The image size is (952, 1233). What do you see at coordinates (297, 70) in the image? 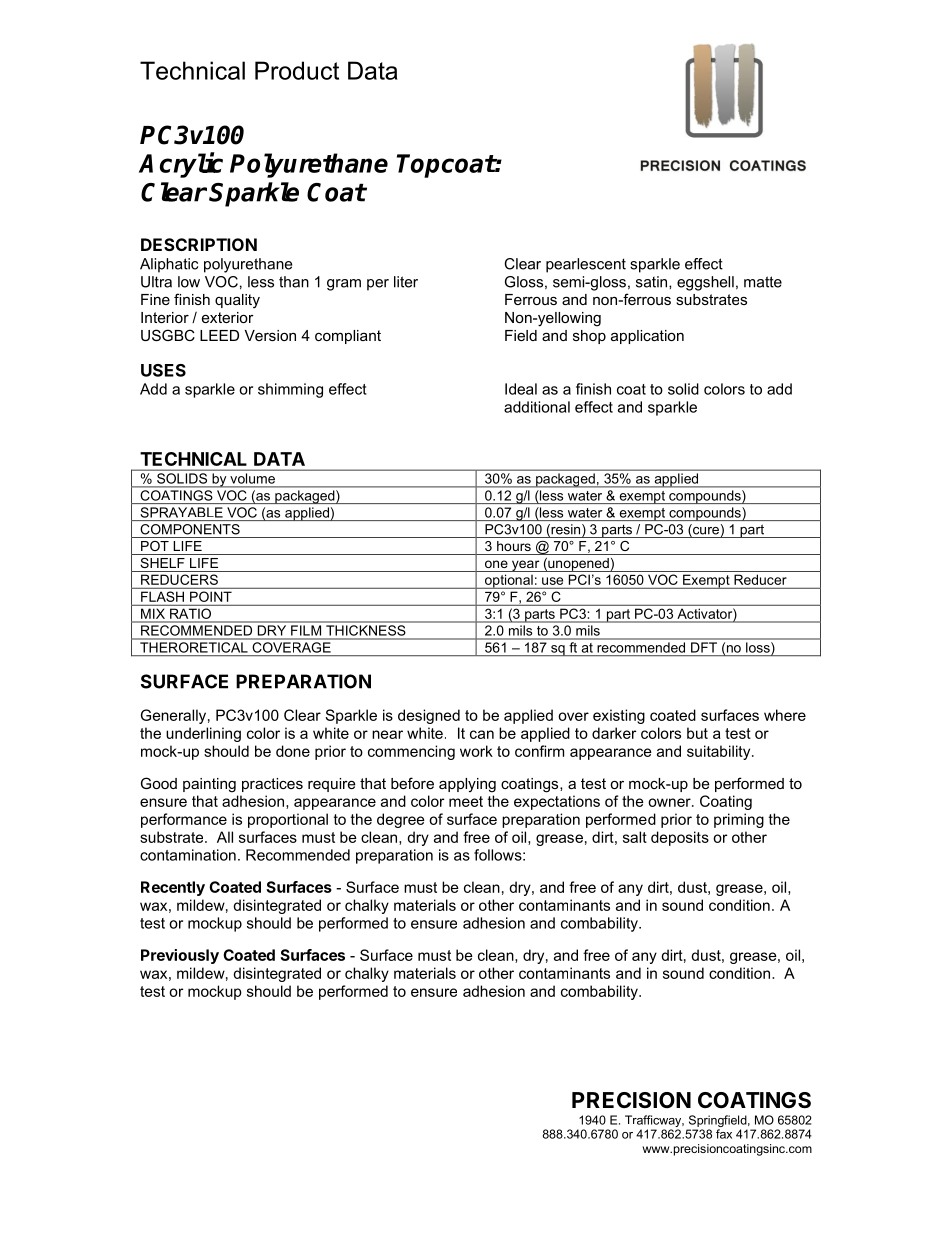
I see `Product` at bounding box center [297, 70].
